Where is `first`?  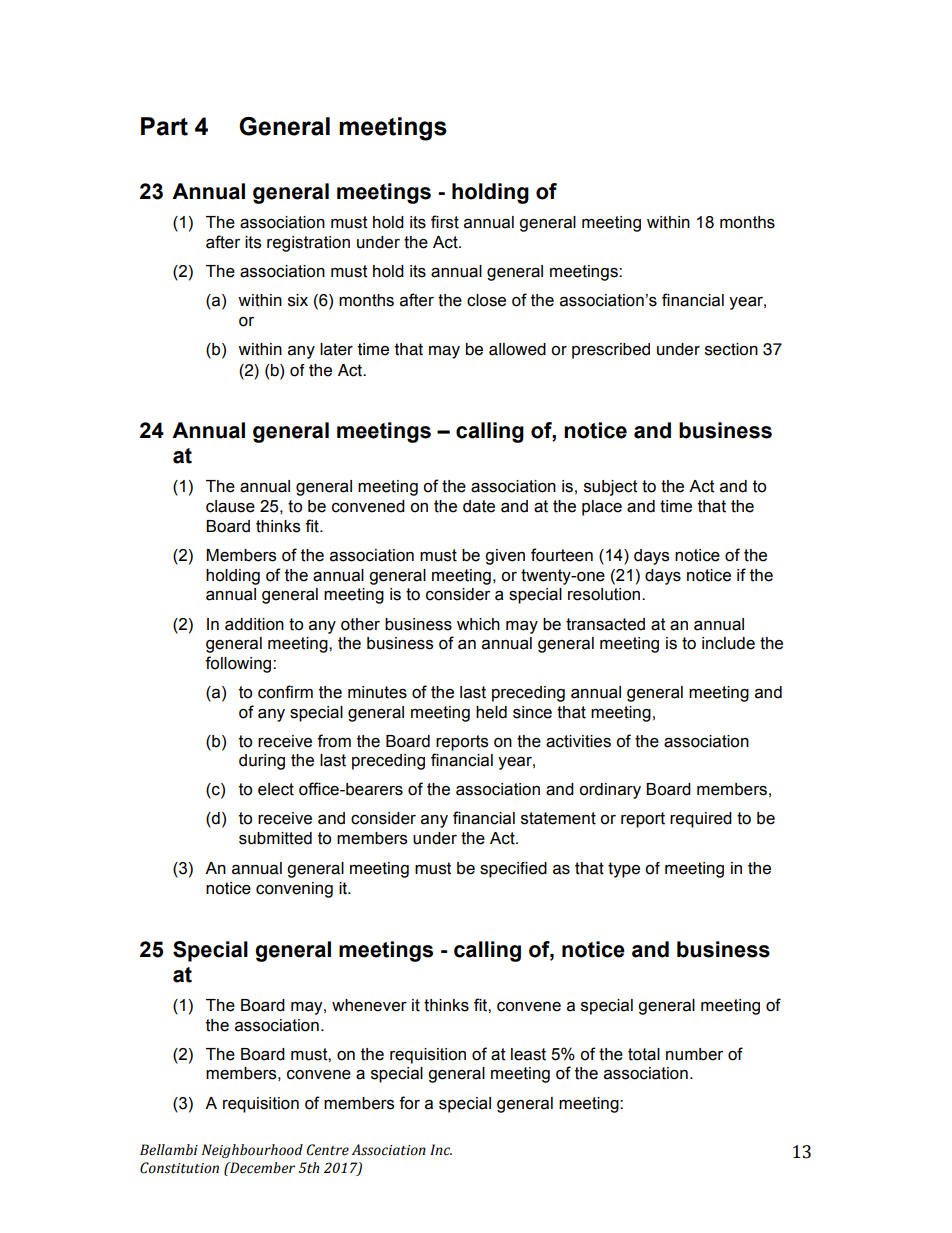
first is located at coordinates (445, 222).
